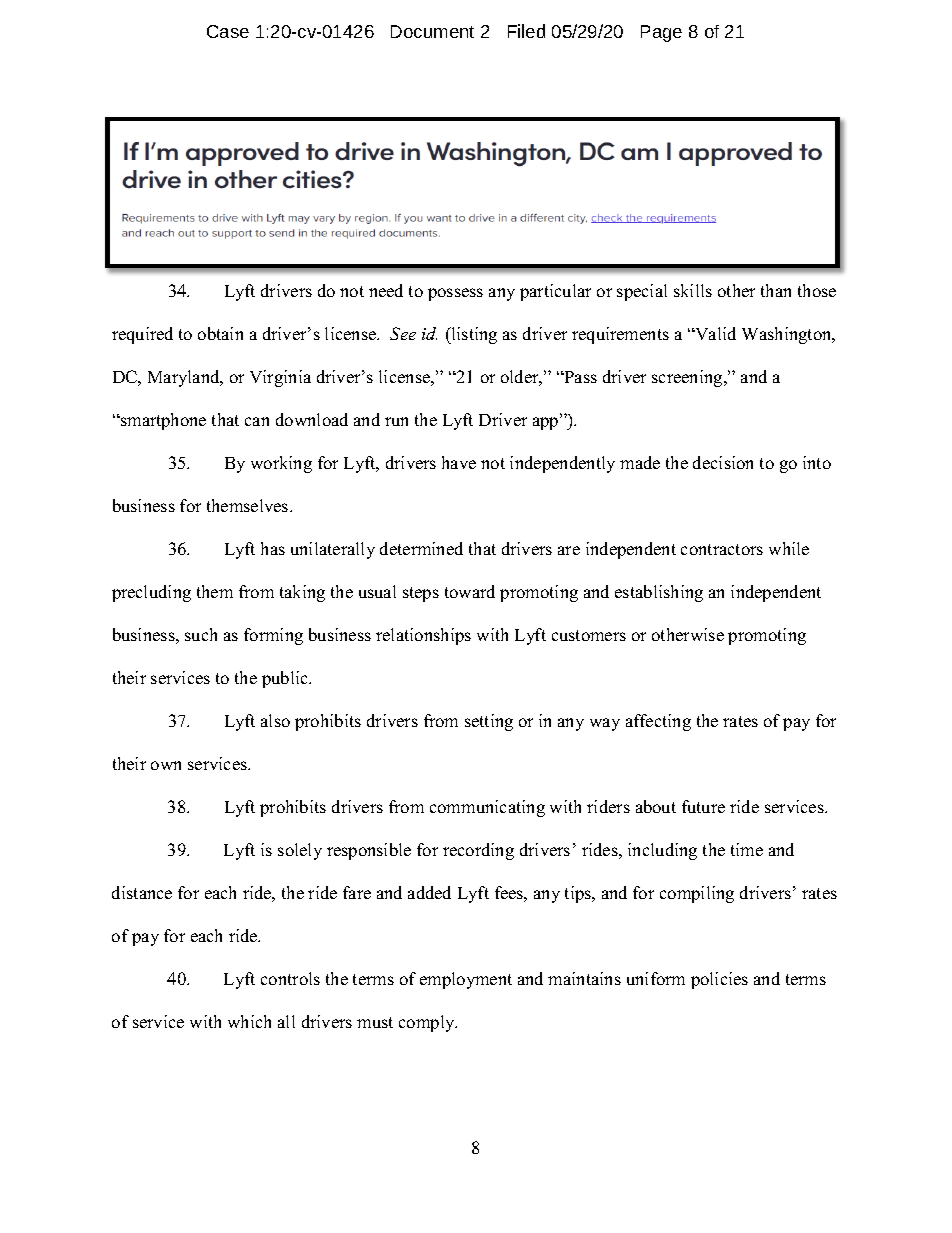 The width and height of the screenshot is (952, 1233). Describe the element at coordinates (455, 294) in the screenshot. I see `possess` at that location.
